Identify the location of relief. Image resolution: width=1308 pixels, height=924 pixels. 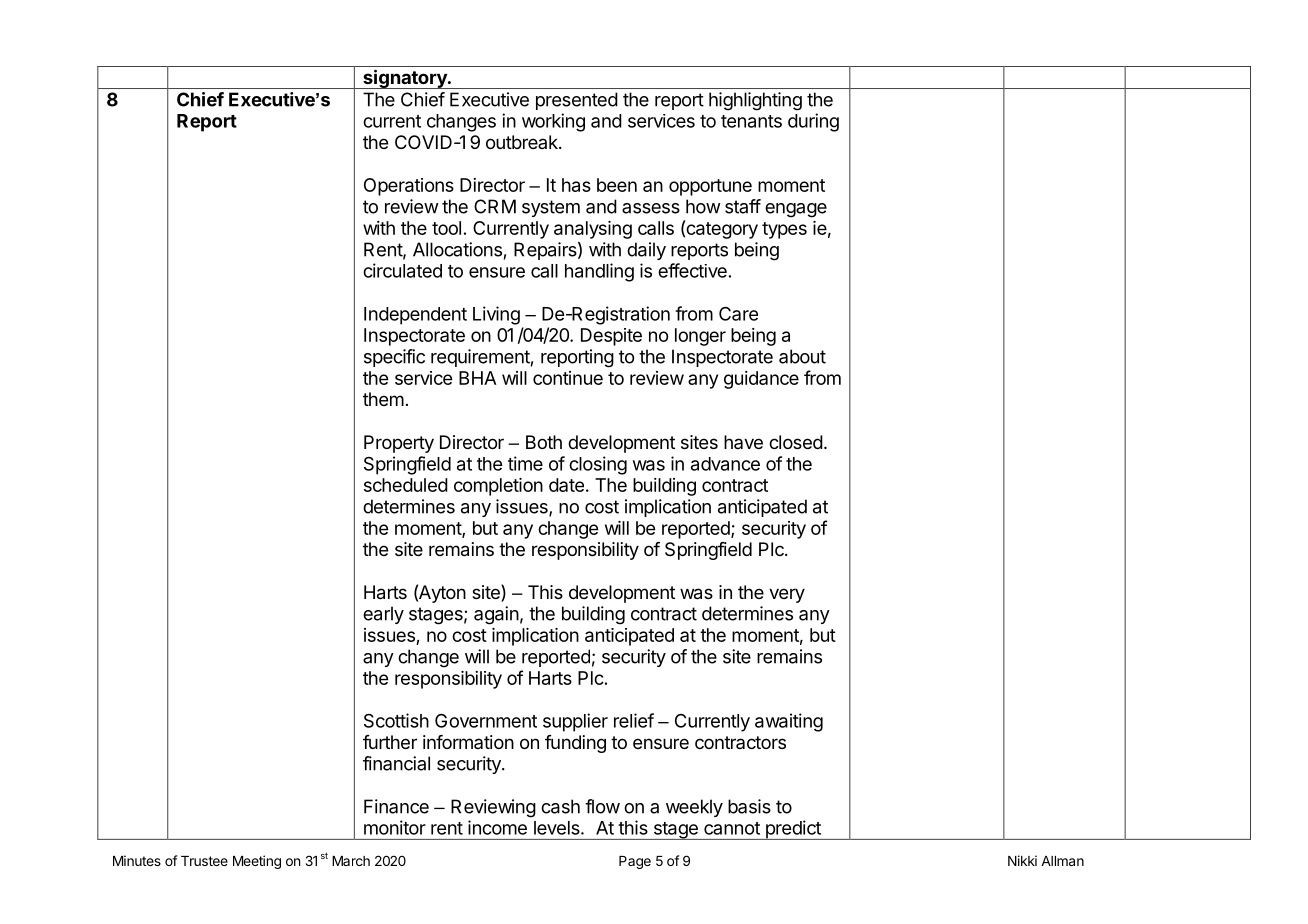
(634, 720).
